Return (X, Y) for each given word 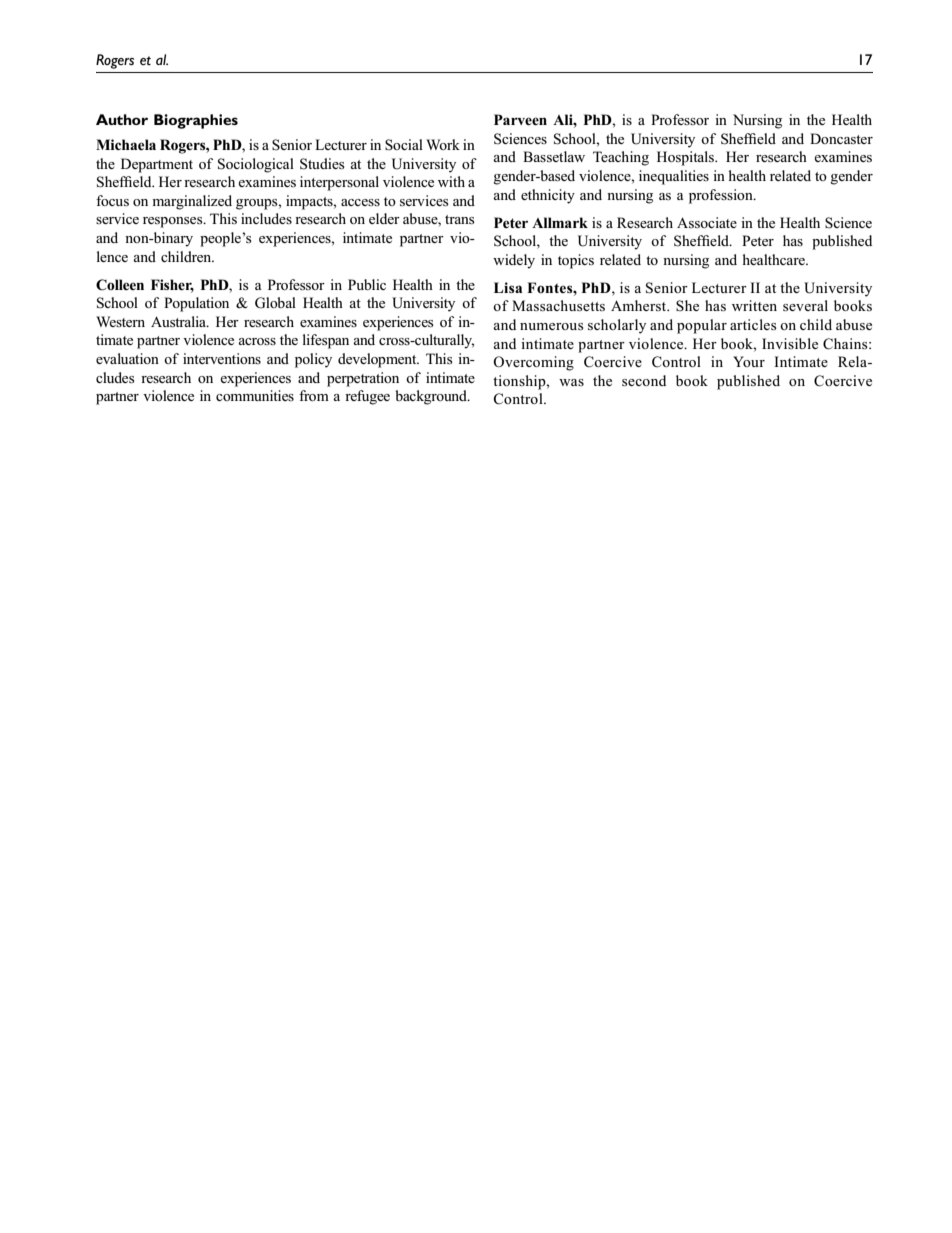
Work (443, 144)
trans (460, 219)
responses (174, 222)
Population (196, 304)
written (754, 305)
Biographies (196, 121)
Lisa (508, 287)
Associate (707, 222)
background (432, 397)
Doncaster (841, 138)
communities (255, 395)
